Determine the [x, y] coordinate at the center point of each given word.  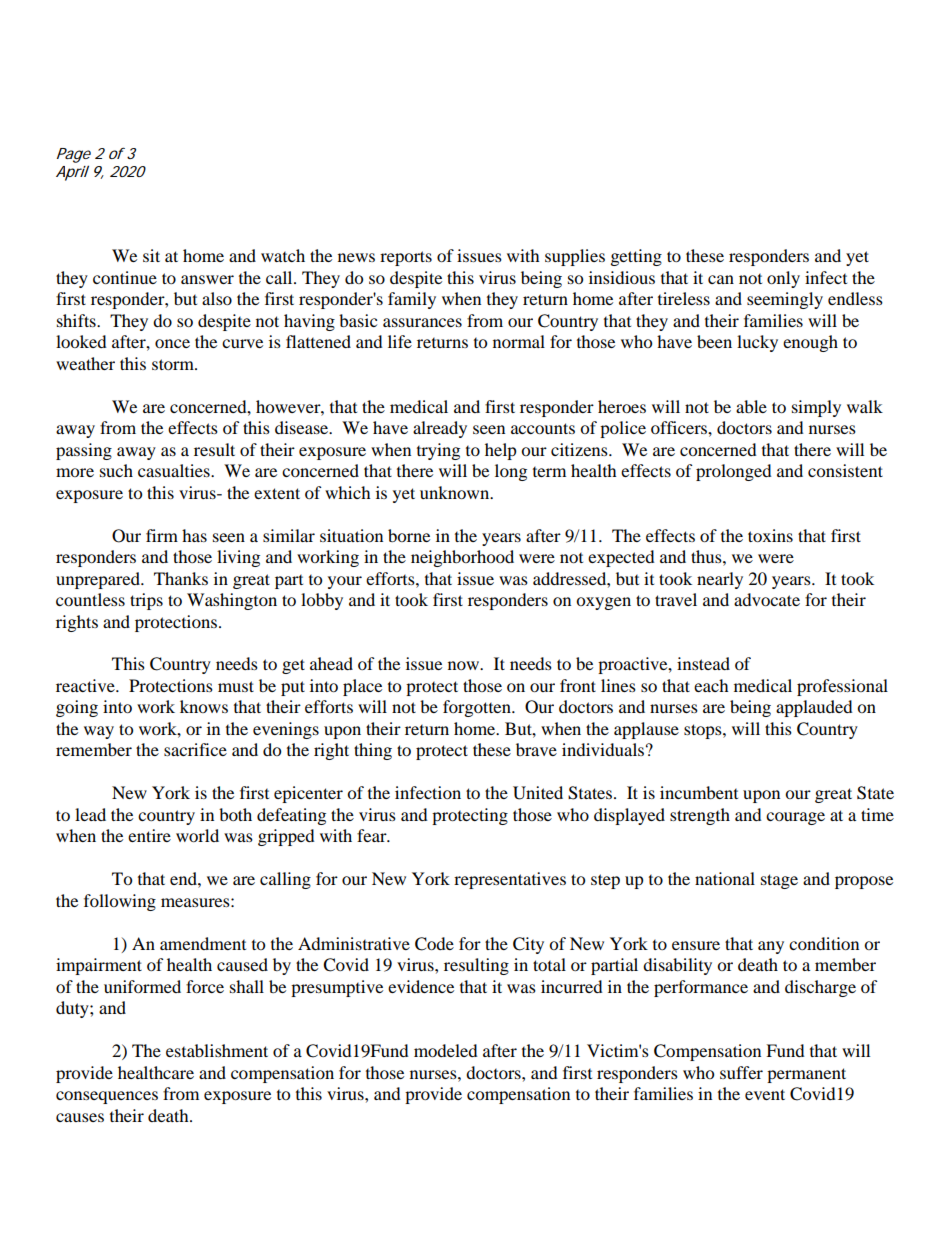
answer [207, 279]
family [412, 300]
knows [204, 706]
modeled [446, 1050]
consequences [107, 1097]
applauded [814, 708]
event [765, 1094]
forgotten [478, 708]
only [783, 279]
